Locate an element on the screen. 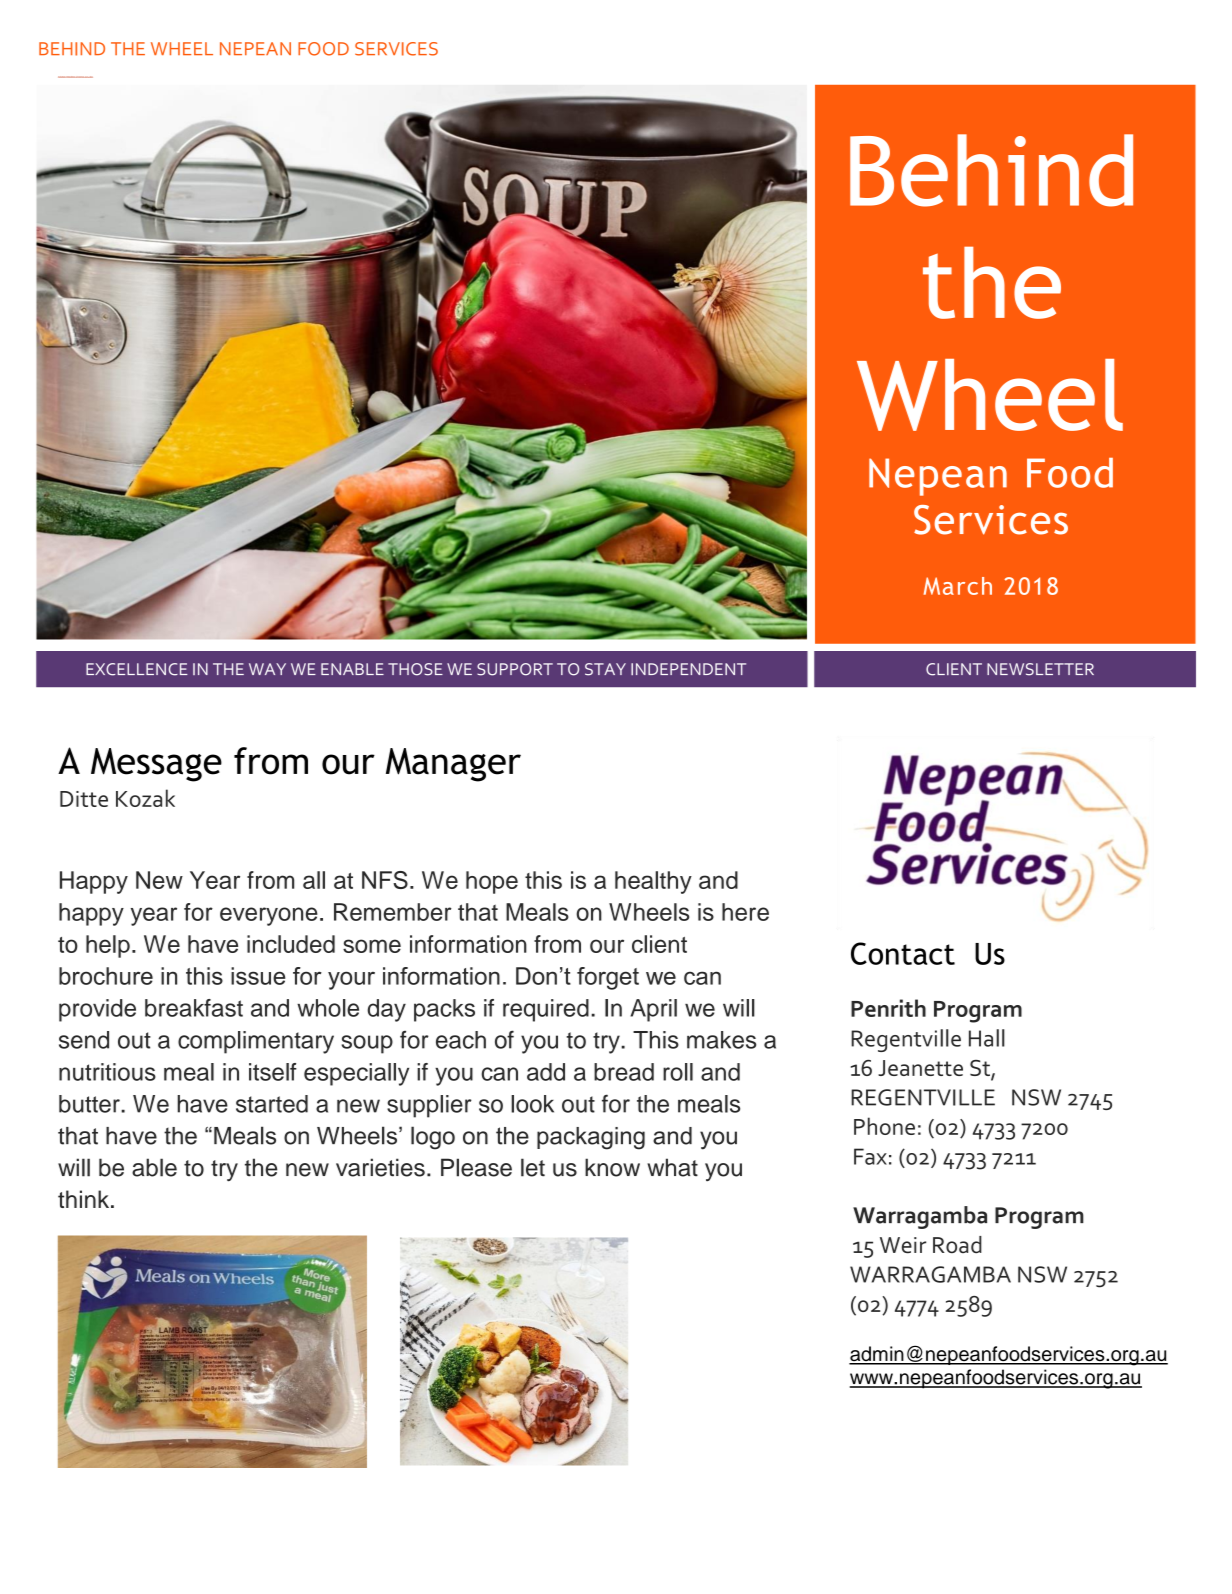 The image size is (1232, 1594). INDEPENDENT is located at coordinates (688, 669).
